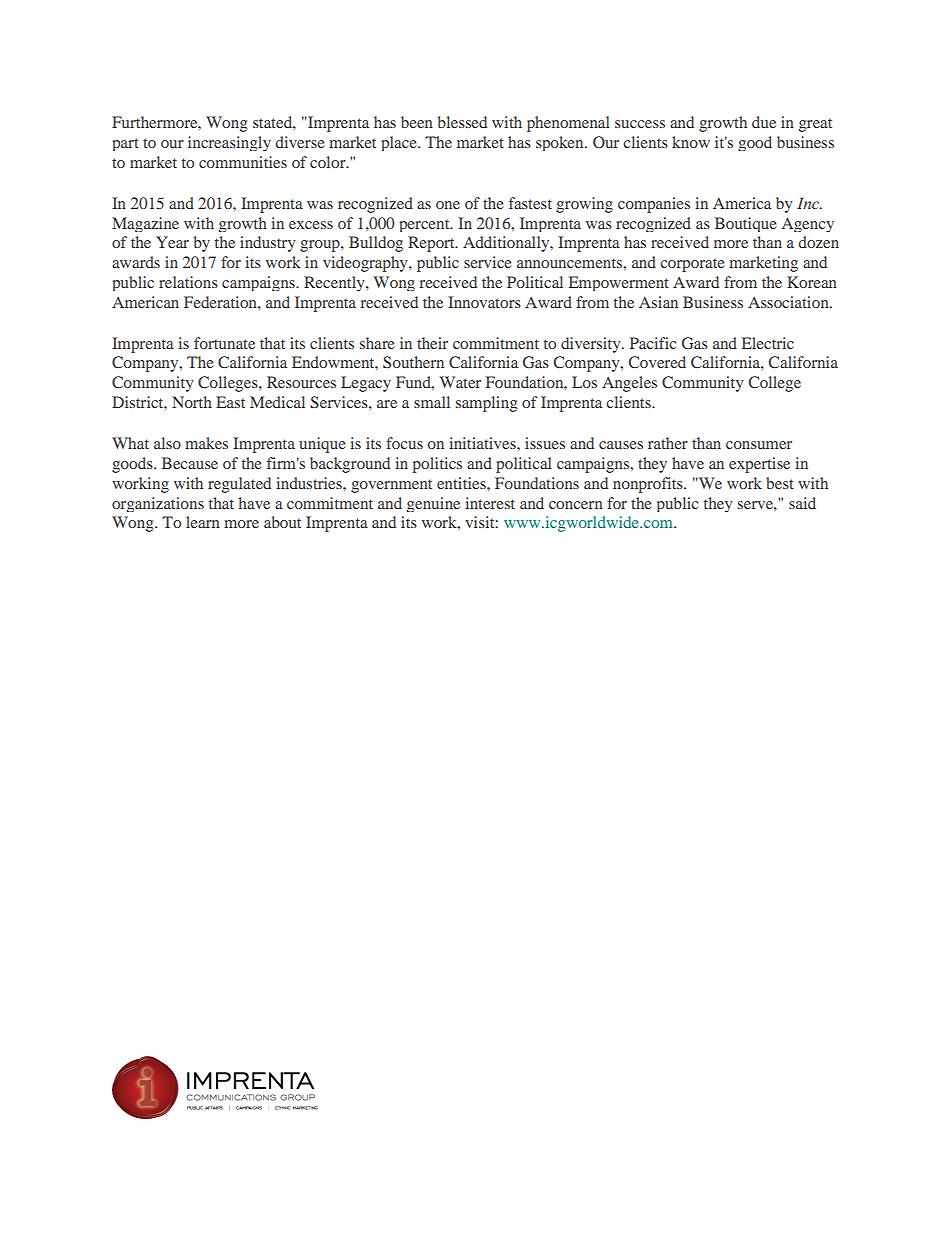  Describe the element at coordinates (203, 522) in the screenshot. I see `learn` at that location.
